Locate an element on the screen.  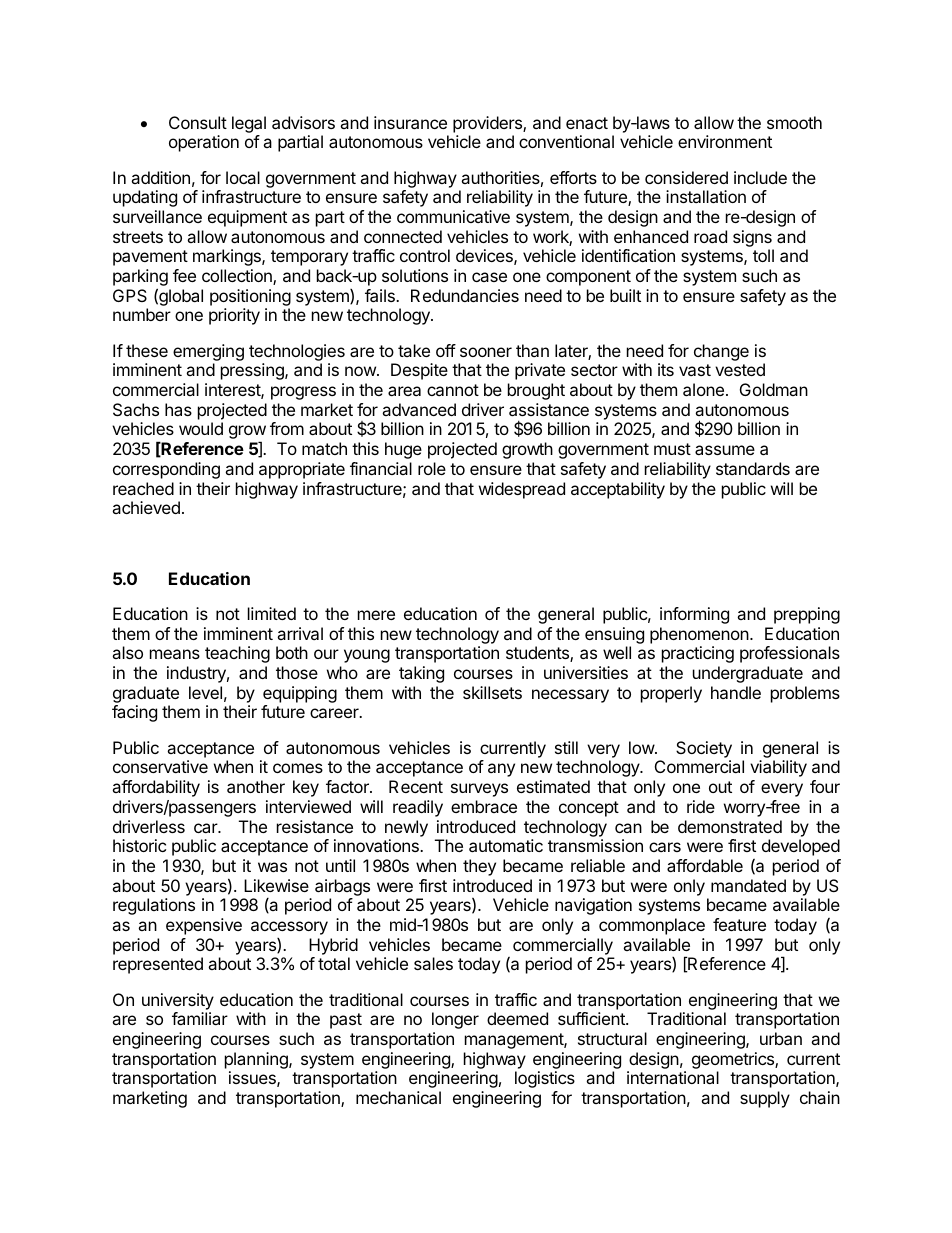
supply is located at coordinates (765, 1099).
